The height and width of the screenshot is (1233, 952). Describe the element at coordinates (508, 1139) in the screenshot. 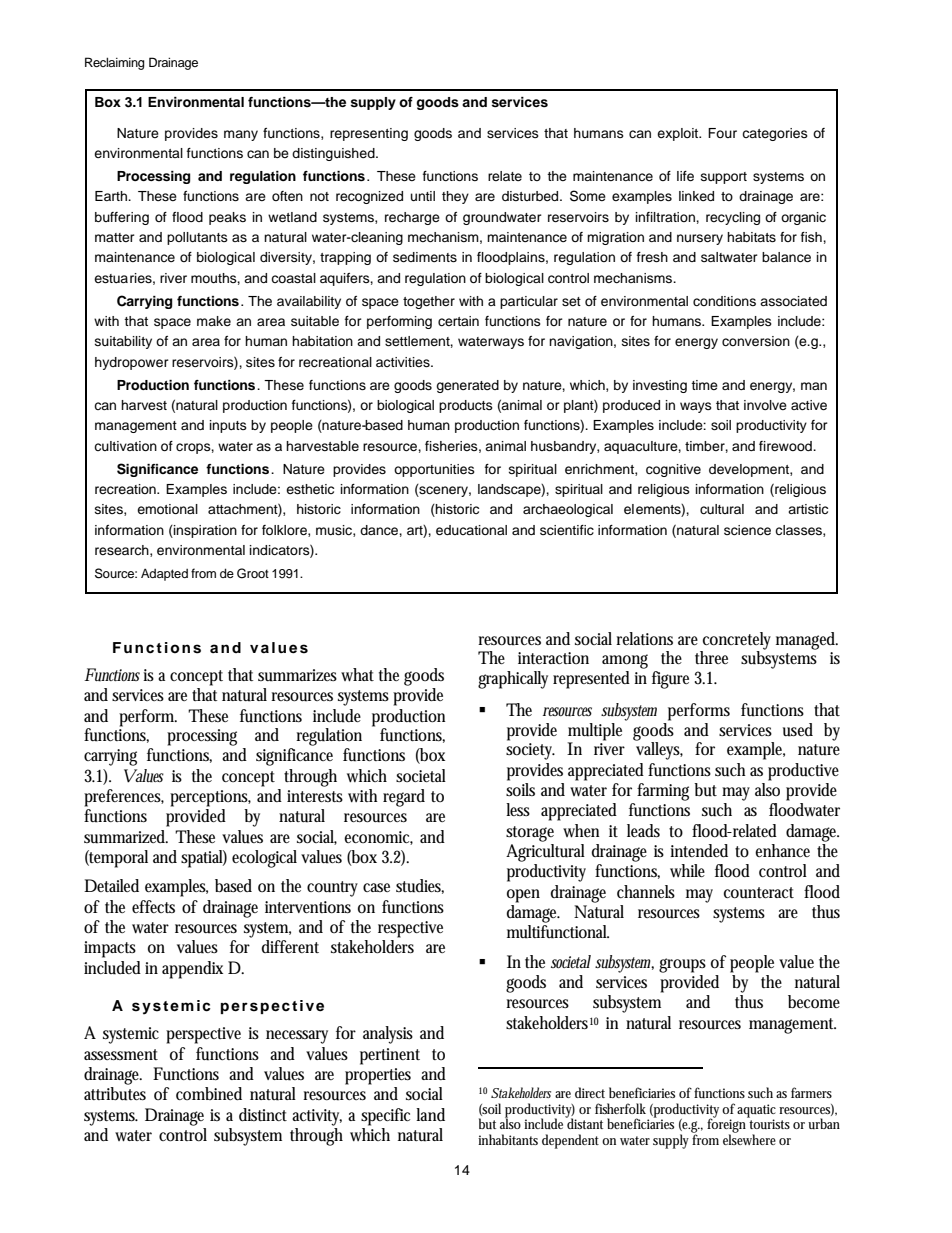

I see `inhabitants` at that location.
